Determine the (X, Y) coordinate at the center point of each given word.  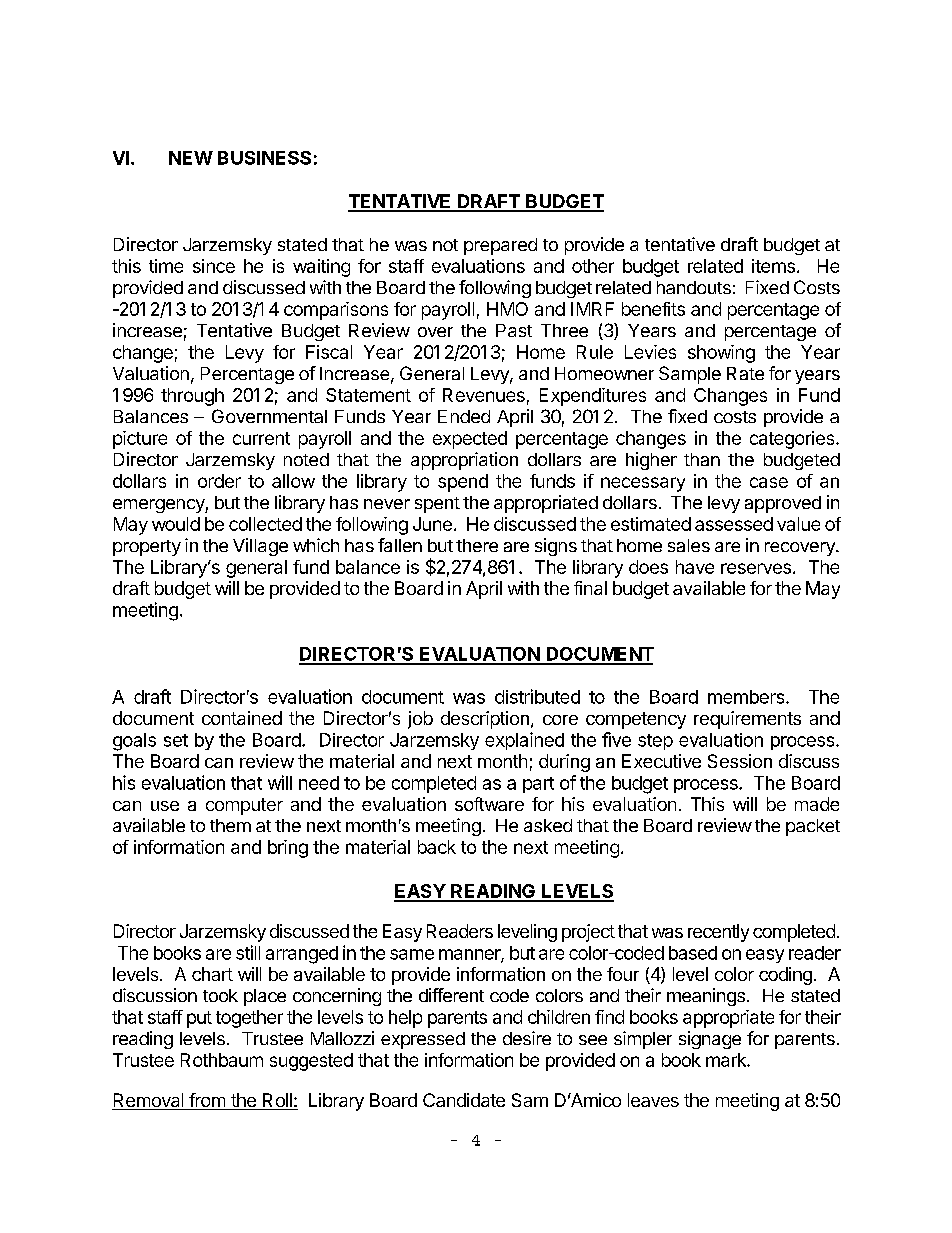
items (773, 266)
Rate (745, 373)
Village (260, 547)
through (192, 397)
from (207, 1101)
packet (813, 827)
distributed (537, 696)
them (230, 825)
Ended (464, 416)
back (437, 847)
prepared (500, 246)
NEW (191, 158)
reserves (756, 568)
